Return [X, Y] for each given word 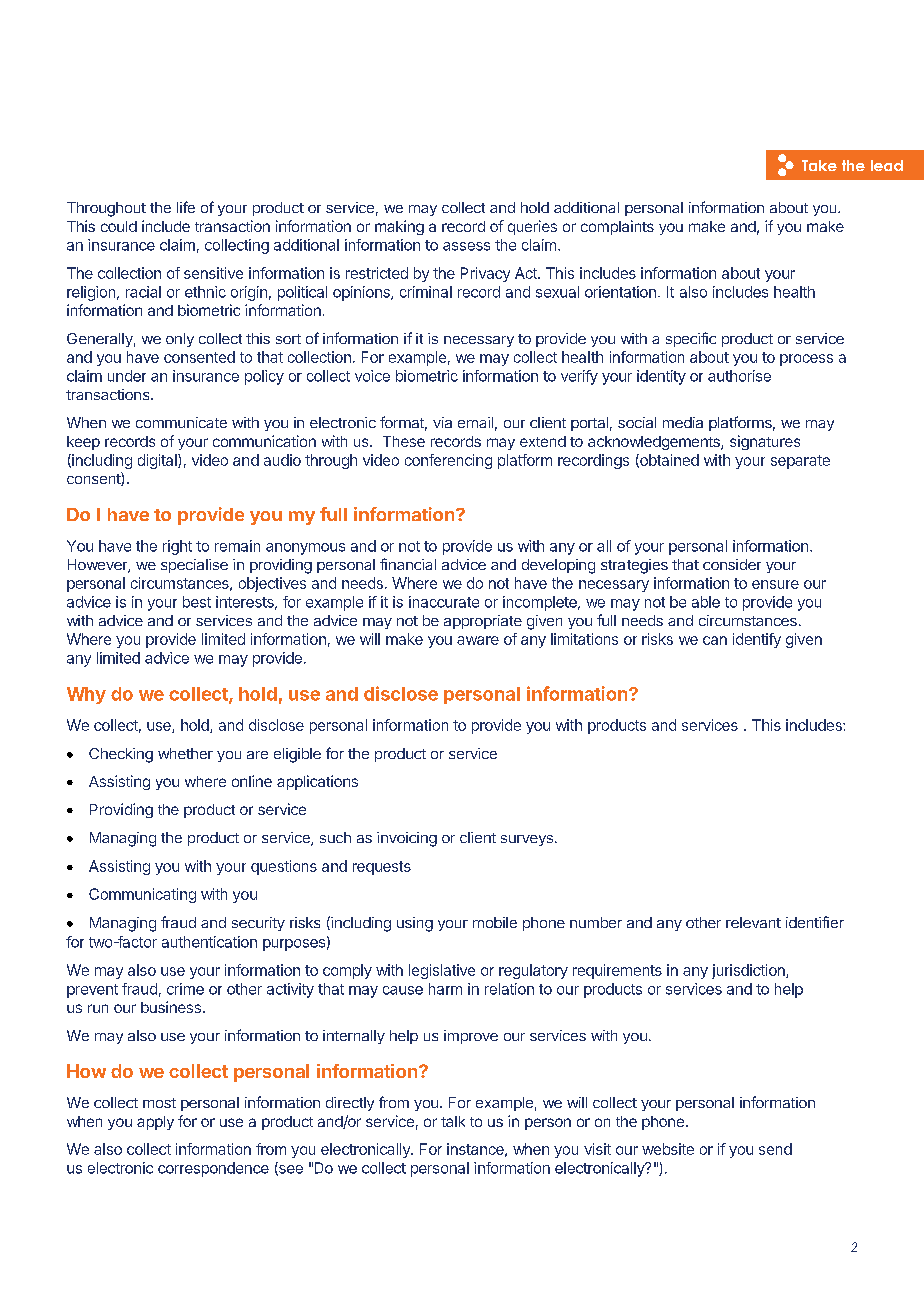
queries [532, 227]
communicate [181, 422]
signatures [765, 442]
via [442, 422]
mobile [495, 922]
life [186, 207]
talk [453, 1121]
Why [86, 695]
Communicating [142, 895]
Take [819, 165]
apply [155, 1123]
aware [478, 640]
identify [757, 640]
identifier [815, 922]
